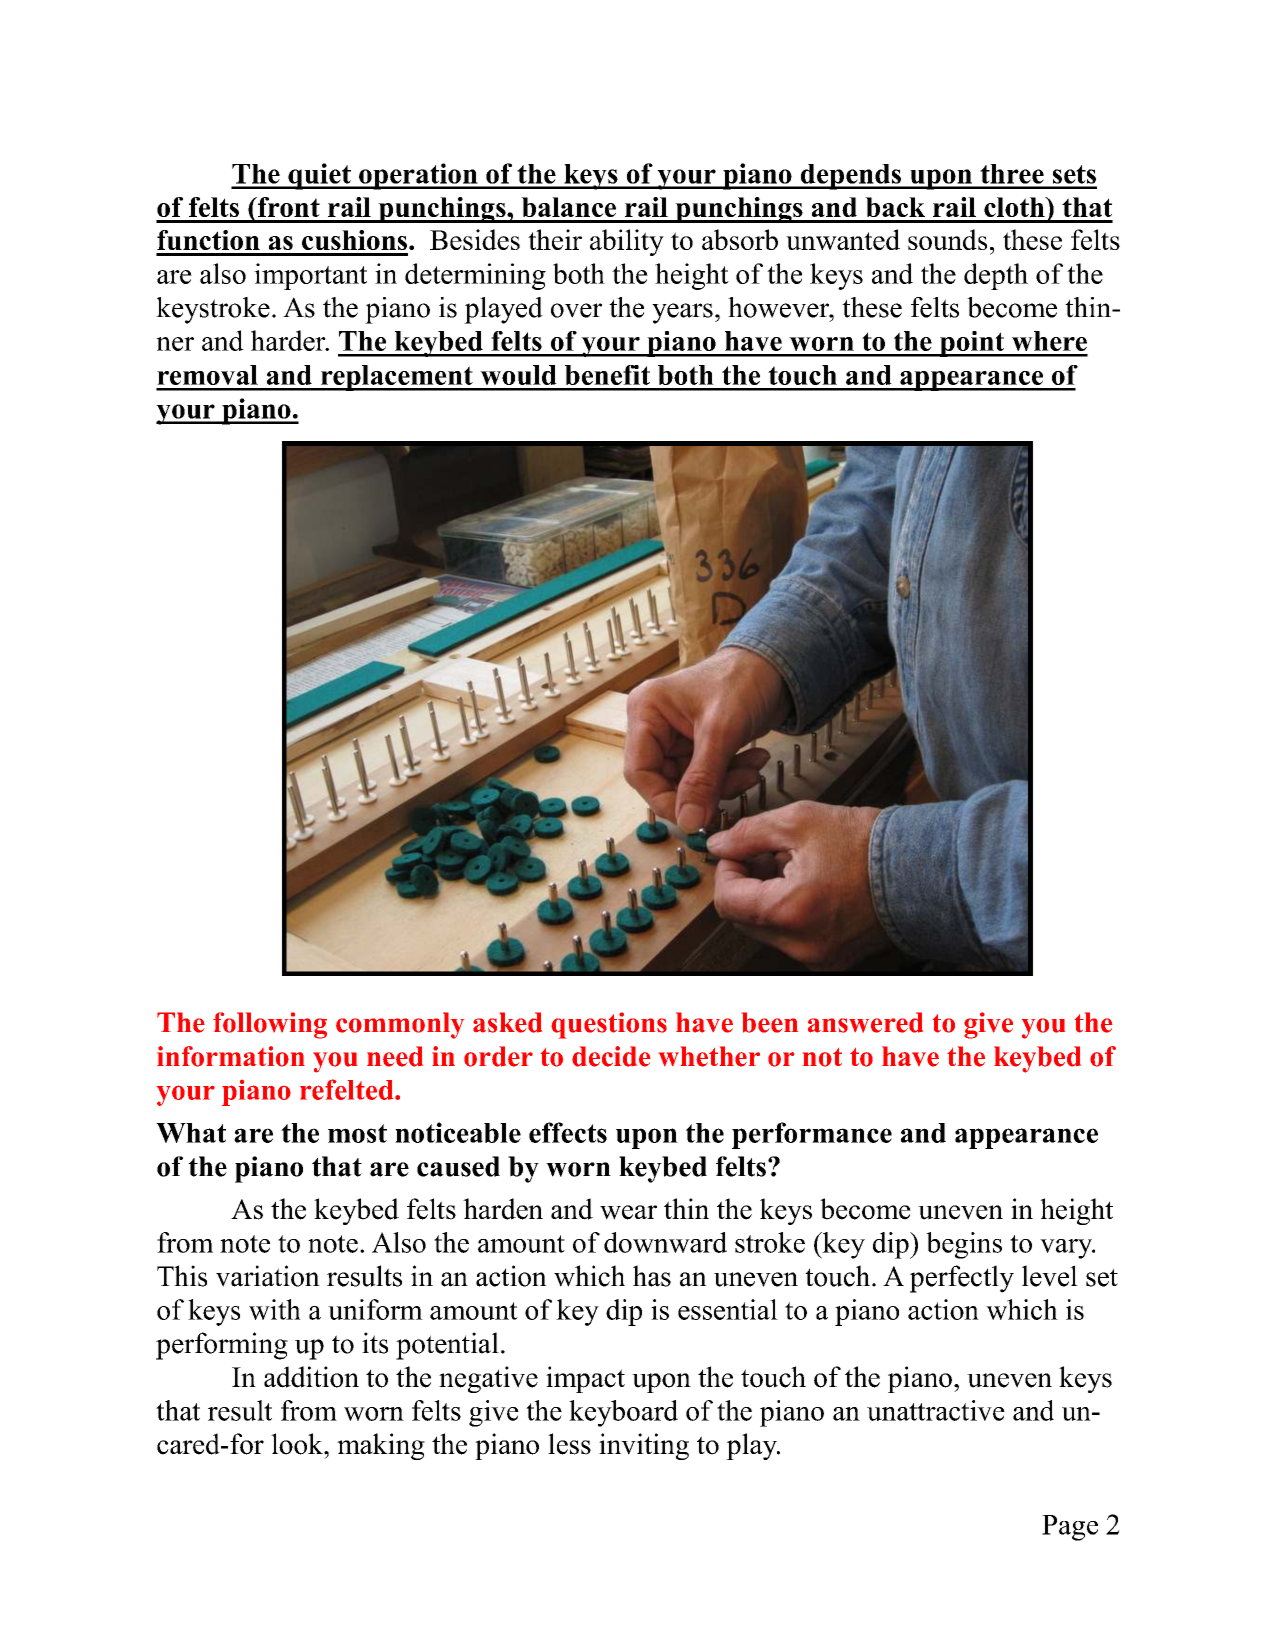  I want to click on begins, so click(964, 1245).
